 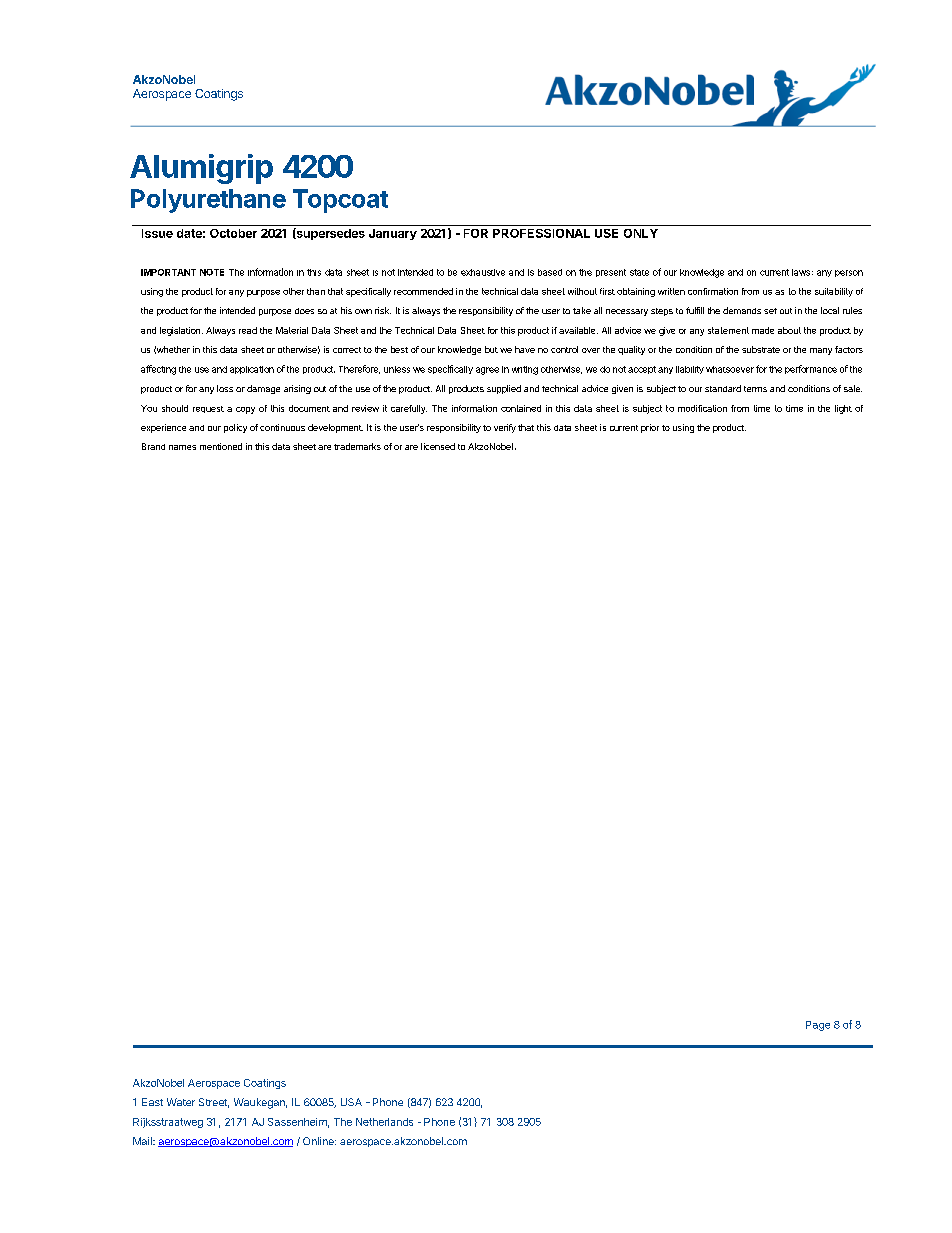 I want to click on modification, so click(x=702, y=408).
